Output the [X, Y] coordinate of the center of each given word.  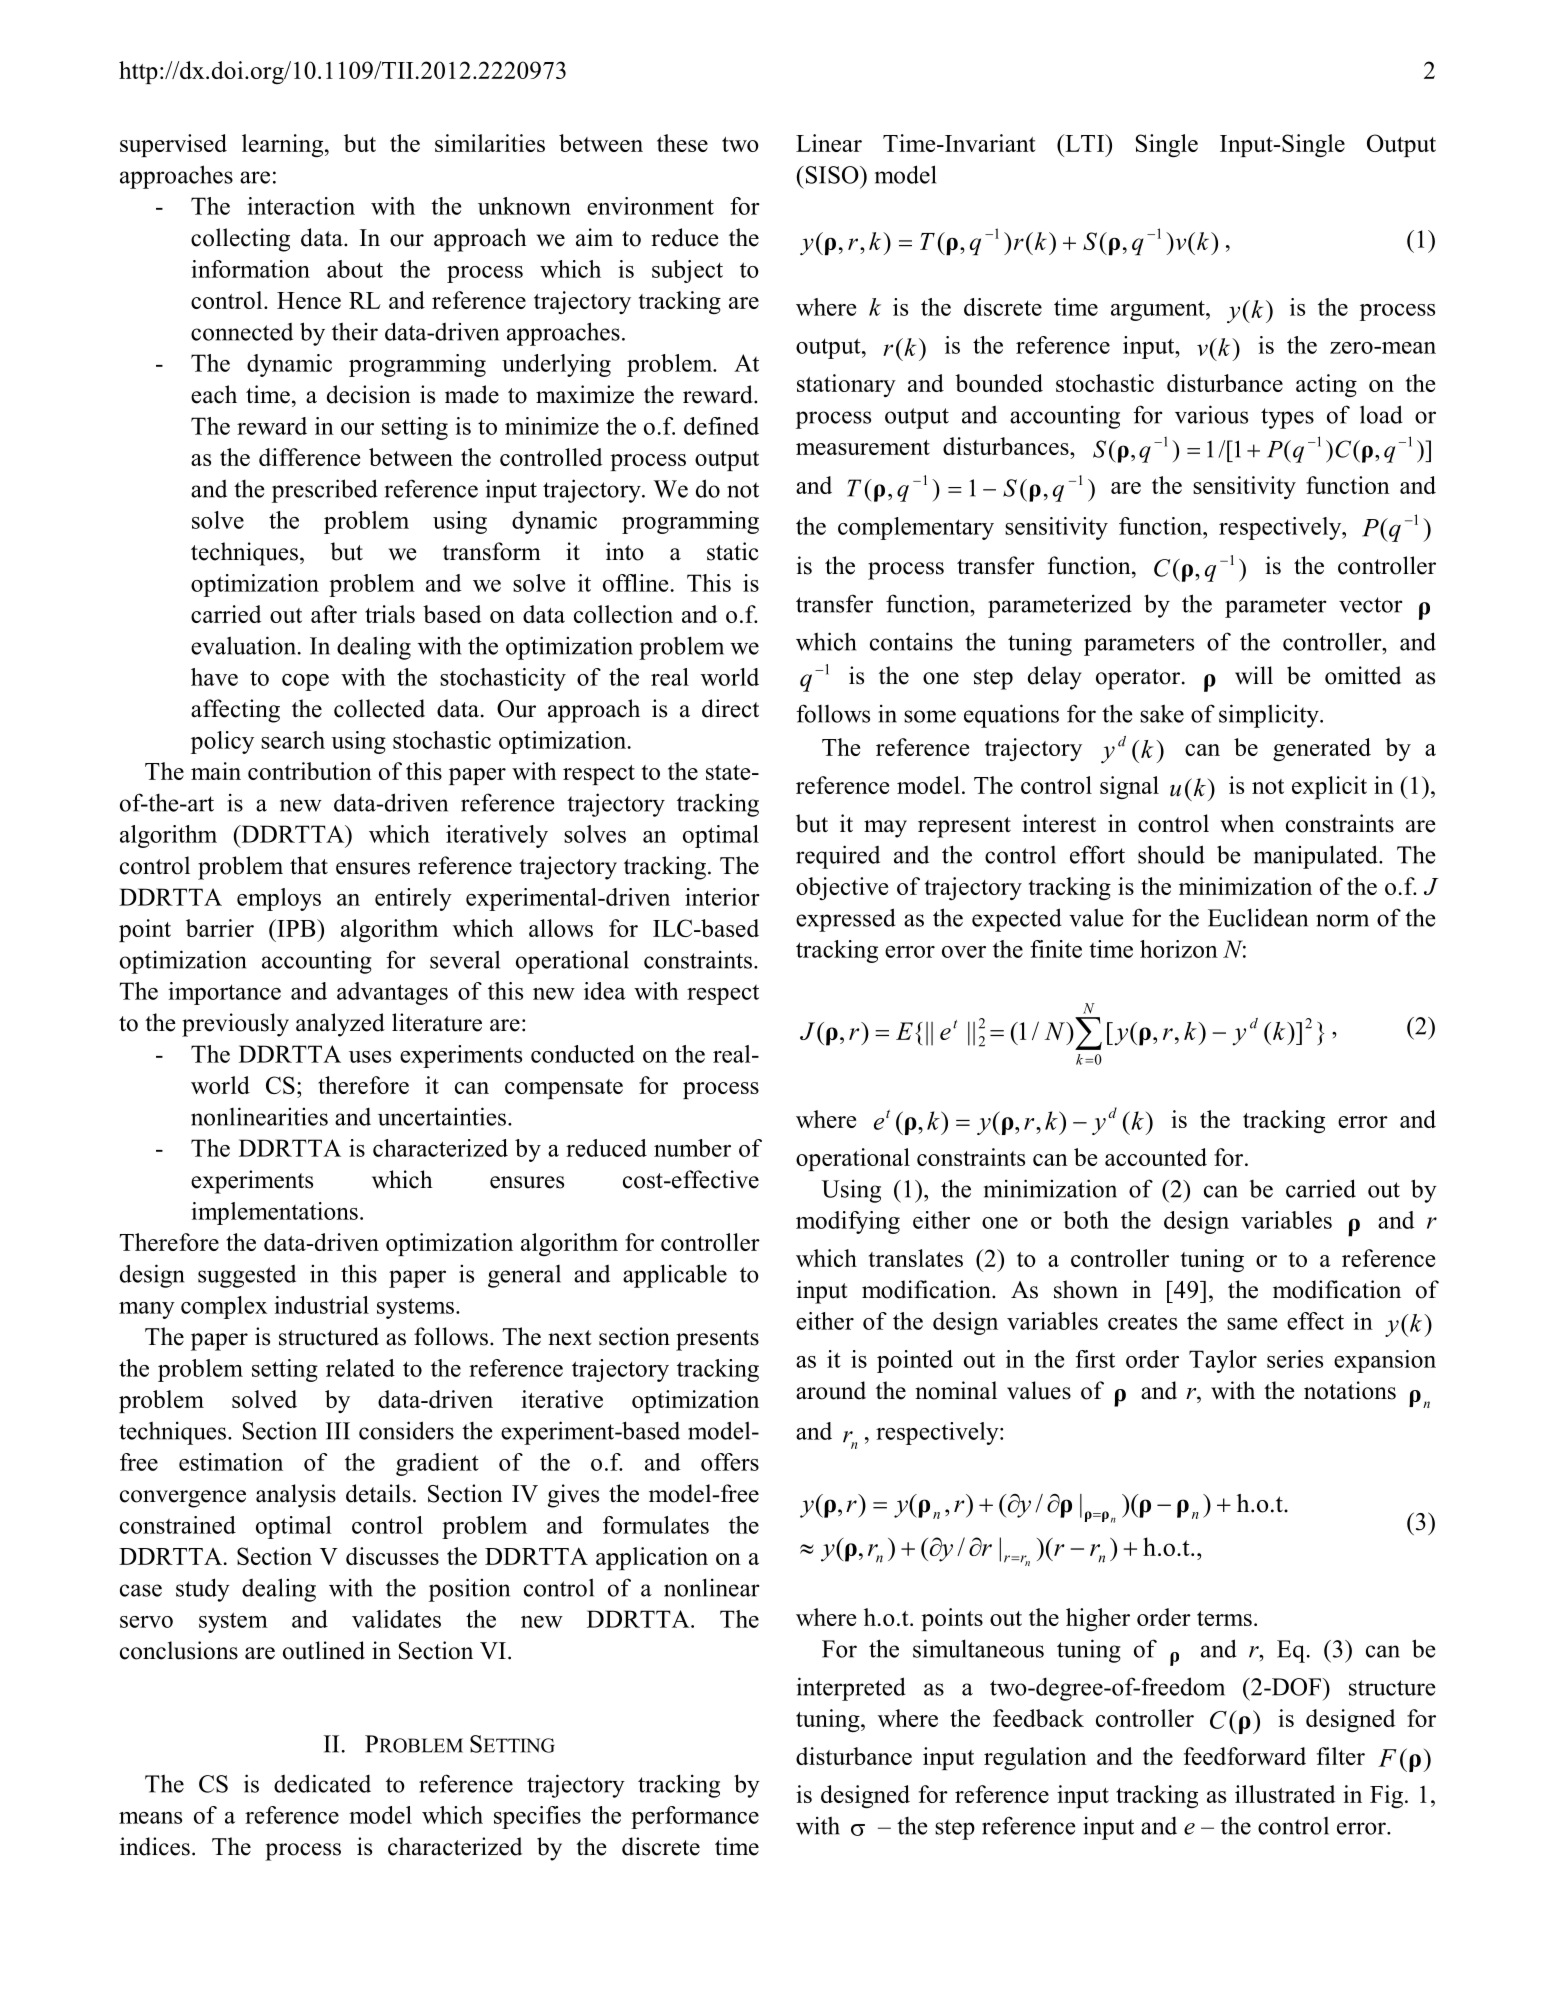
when [1247, 823]
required [838, 857]
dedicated [322, 1783]
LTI [1084, 143]
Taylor [1223, 1361]
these [682, 143]
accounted [1156, 1157]
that [309, 865]
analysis [296, 1496]
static [732, 551]
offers [730, 1462]
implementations [274, 1213]
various [1211, 414]
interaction [301, 206]
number [692, 1148]
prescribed [325, 491]
